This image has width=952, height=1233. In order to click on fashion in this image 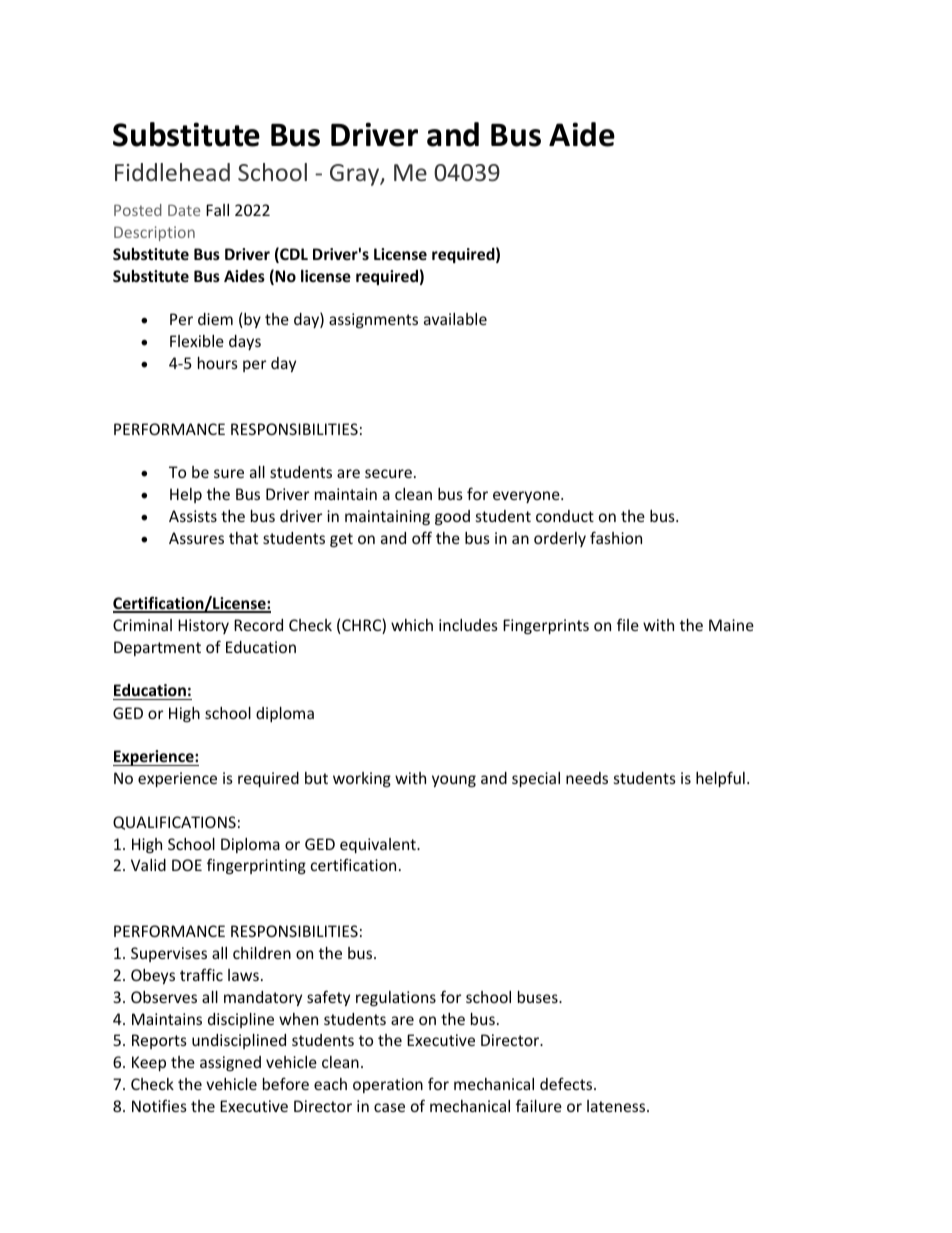, I will do `click(616, 537)`.
